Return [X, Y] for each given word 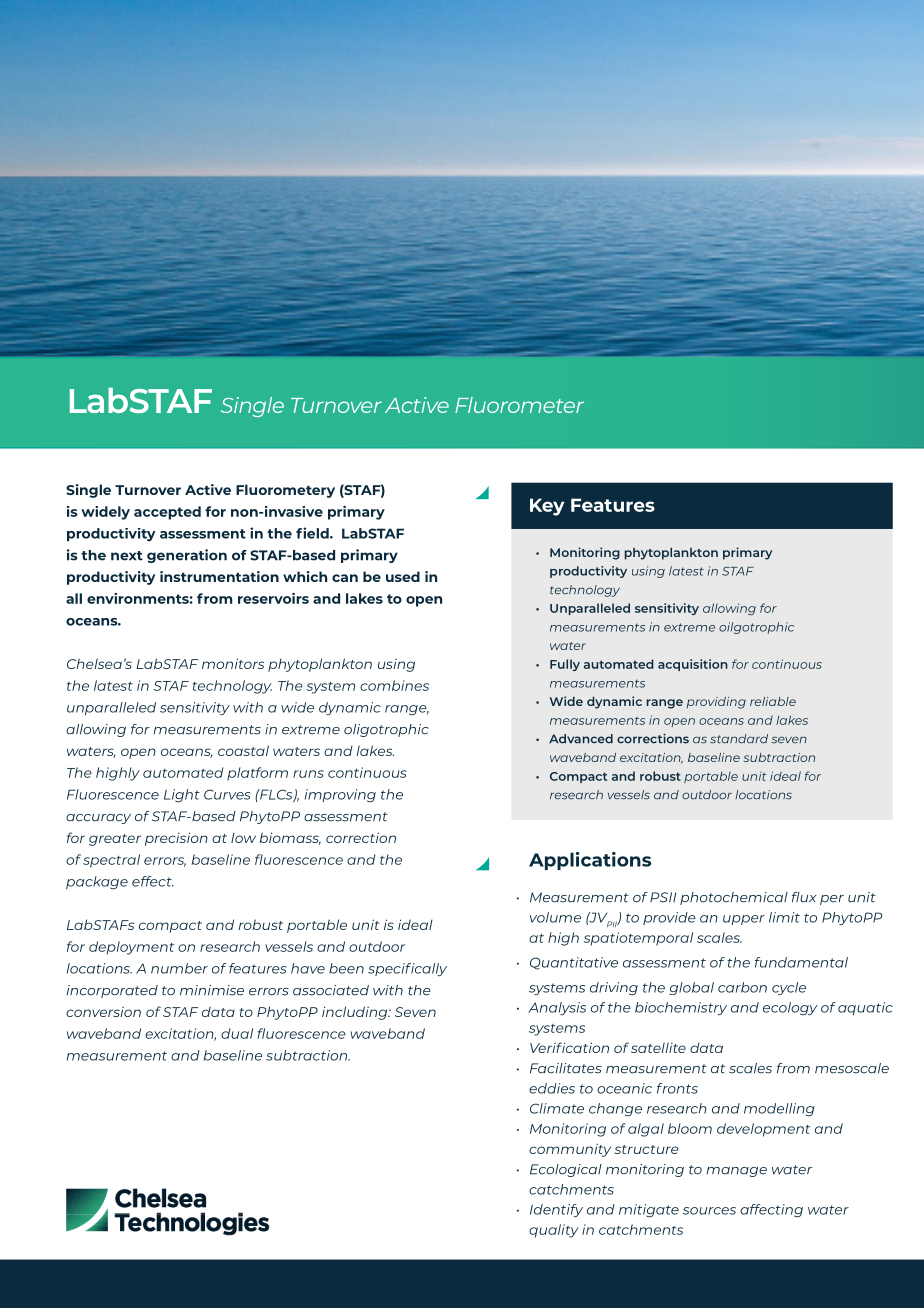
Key [547, 507]
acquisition [693, 665]
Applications [590, 861]
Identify [556, 1210]
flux [804, 897]
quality [554, 1231]
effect [153, 881]
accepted [167, 513]
